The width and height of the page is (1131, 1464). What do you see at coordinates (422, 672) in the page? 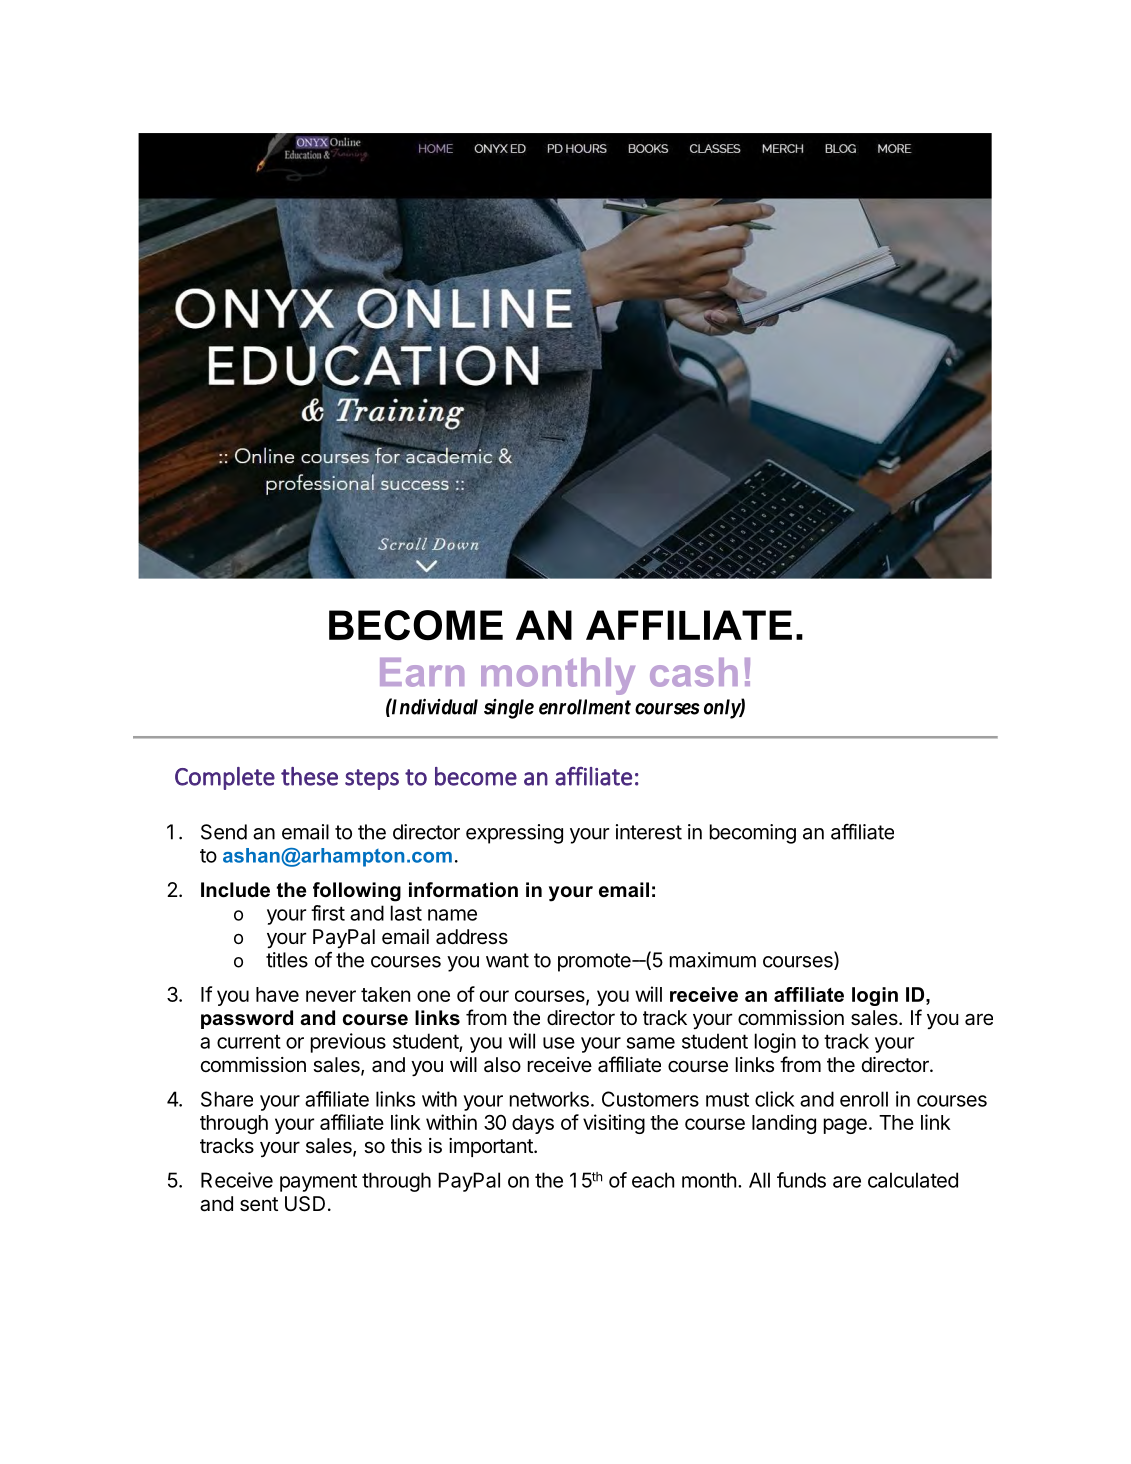
I see `Earn` at bounding box center [422, 672].
